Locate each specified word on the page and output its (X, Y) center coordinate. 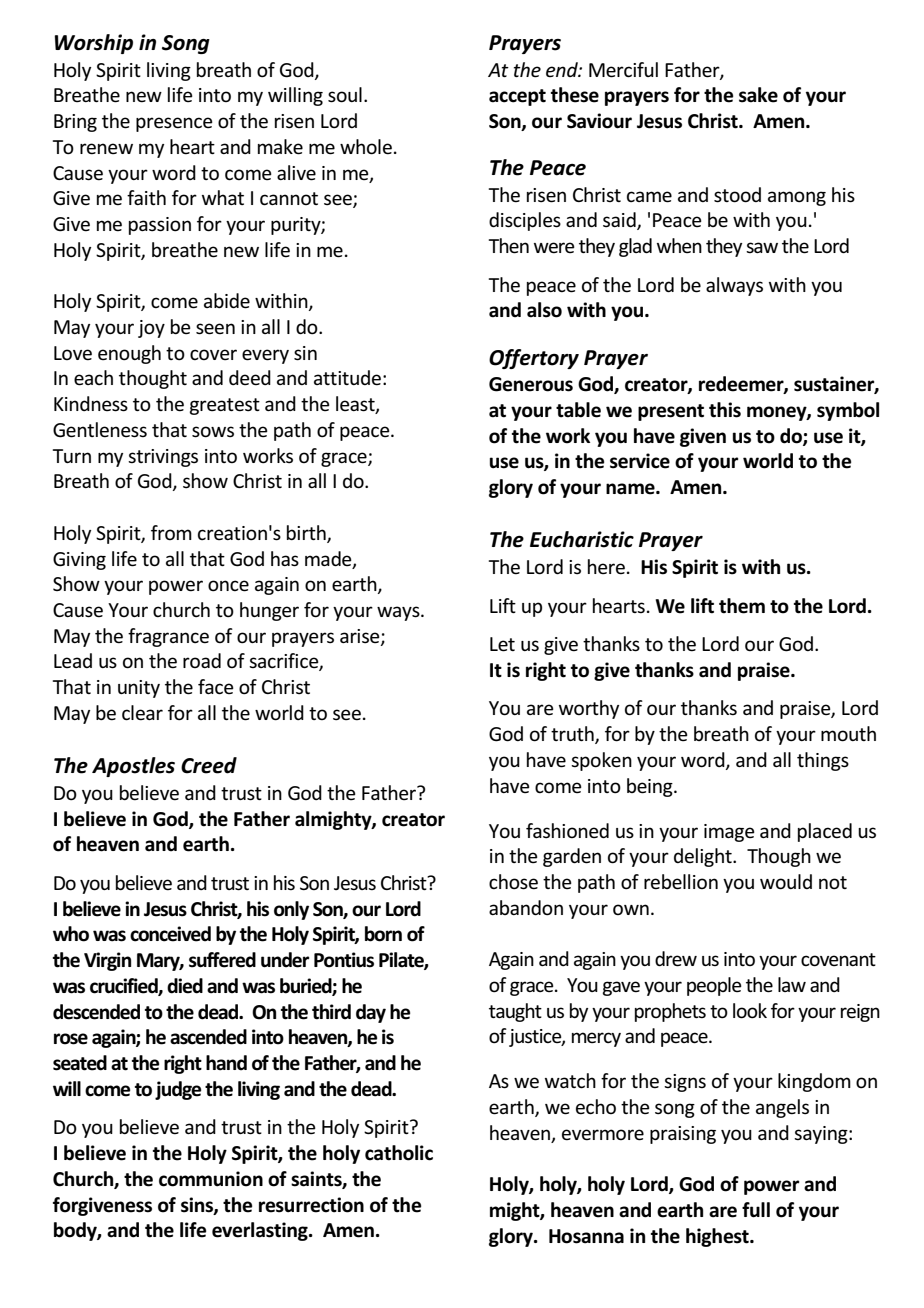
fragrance (168, 637)
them (742, 606)
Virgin (107, 961)
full (756, 1210)
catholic (399, 1153)
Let (502, 644)
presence (174, 124)
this (725, 410)
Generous (531, 384)
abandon (526, 908)
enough (129, 354)
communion (211, 1179)
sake (758, 95)
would (786, 882)
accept (517, 97)
